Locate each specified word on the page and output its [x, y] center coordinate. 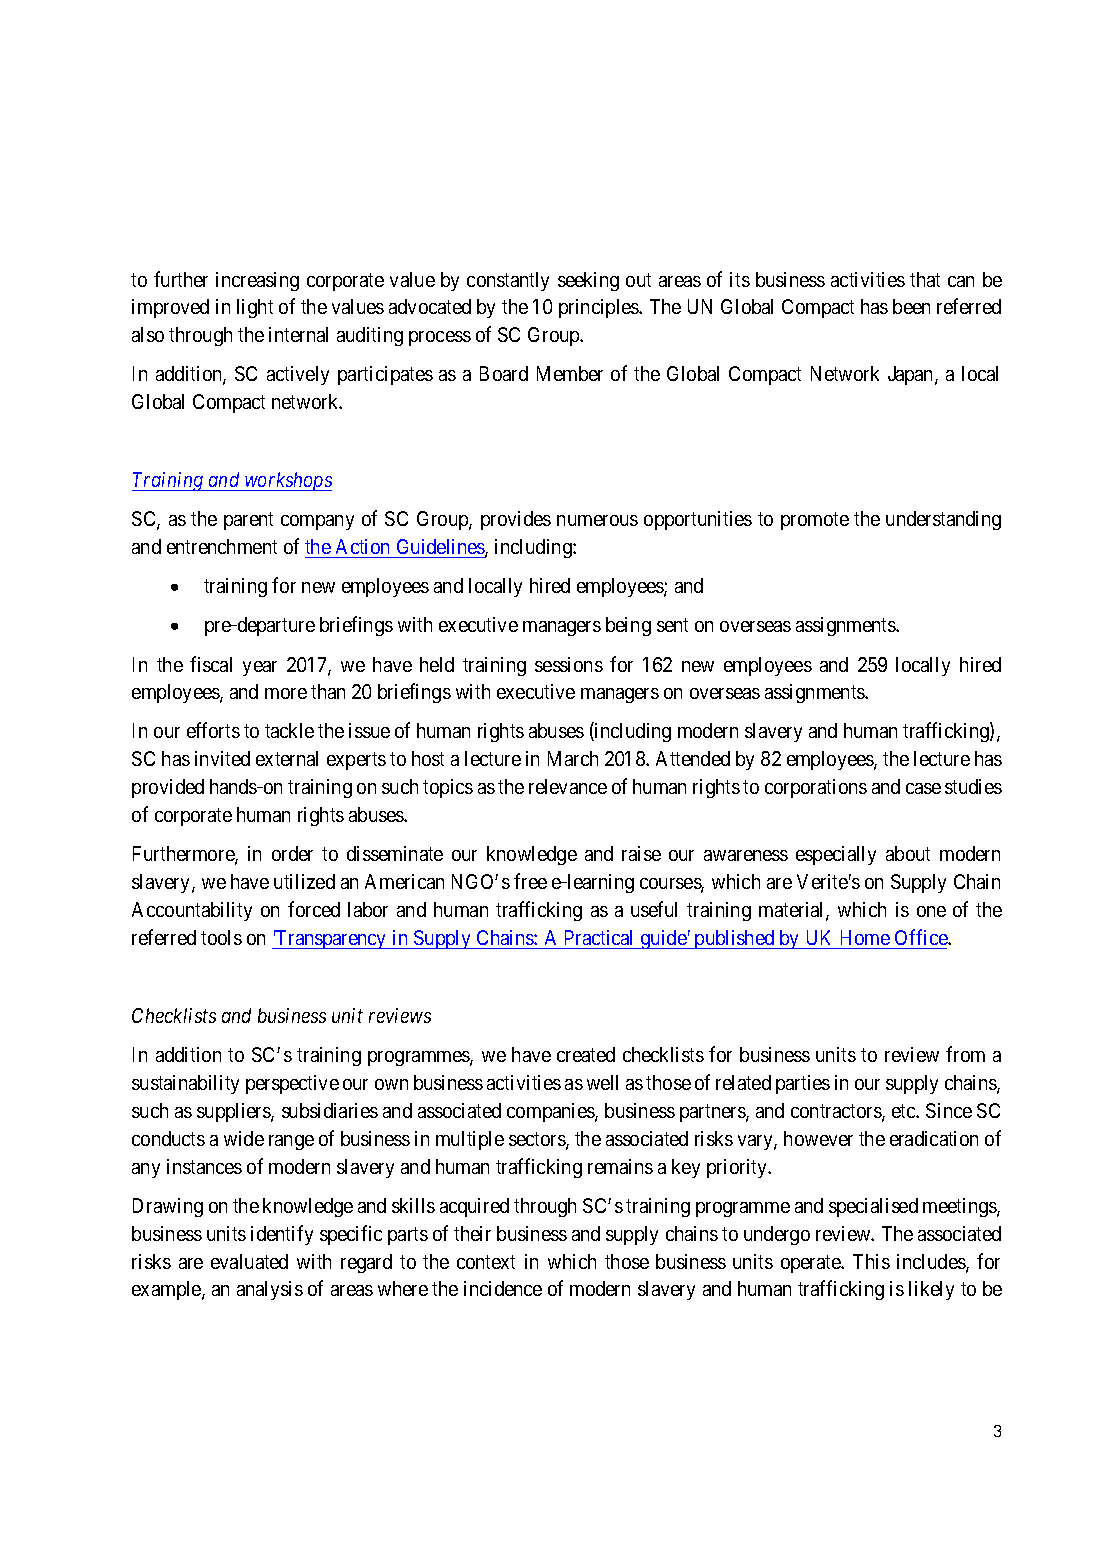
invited [222, 758]
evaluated [249, 1261]
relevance [568, 786]
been [911, 306]
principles [599, 308]
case [923, 788]
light [255, 308]
